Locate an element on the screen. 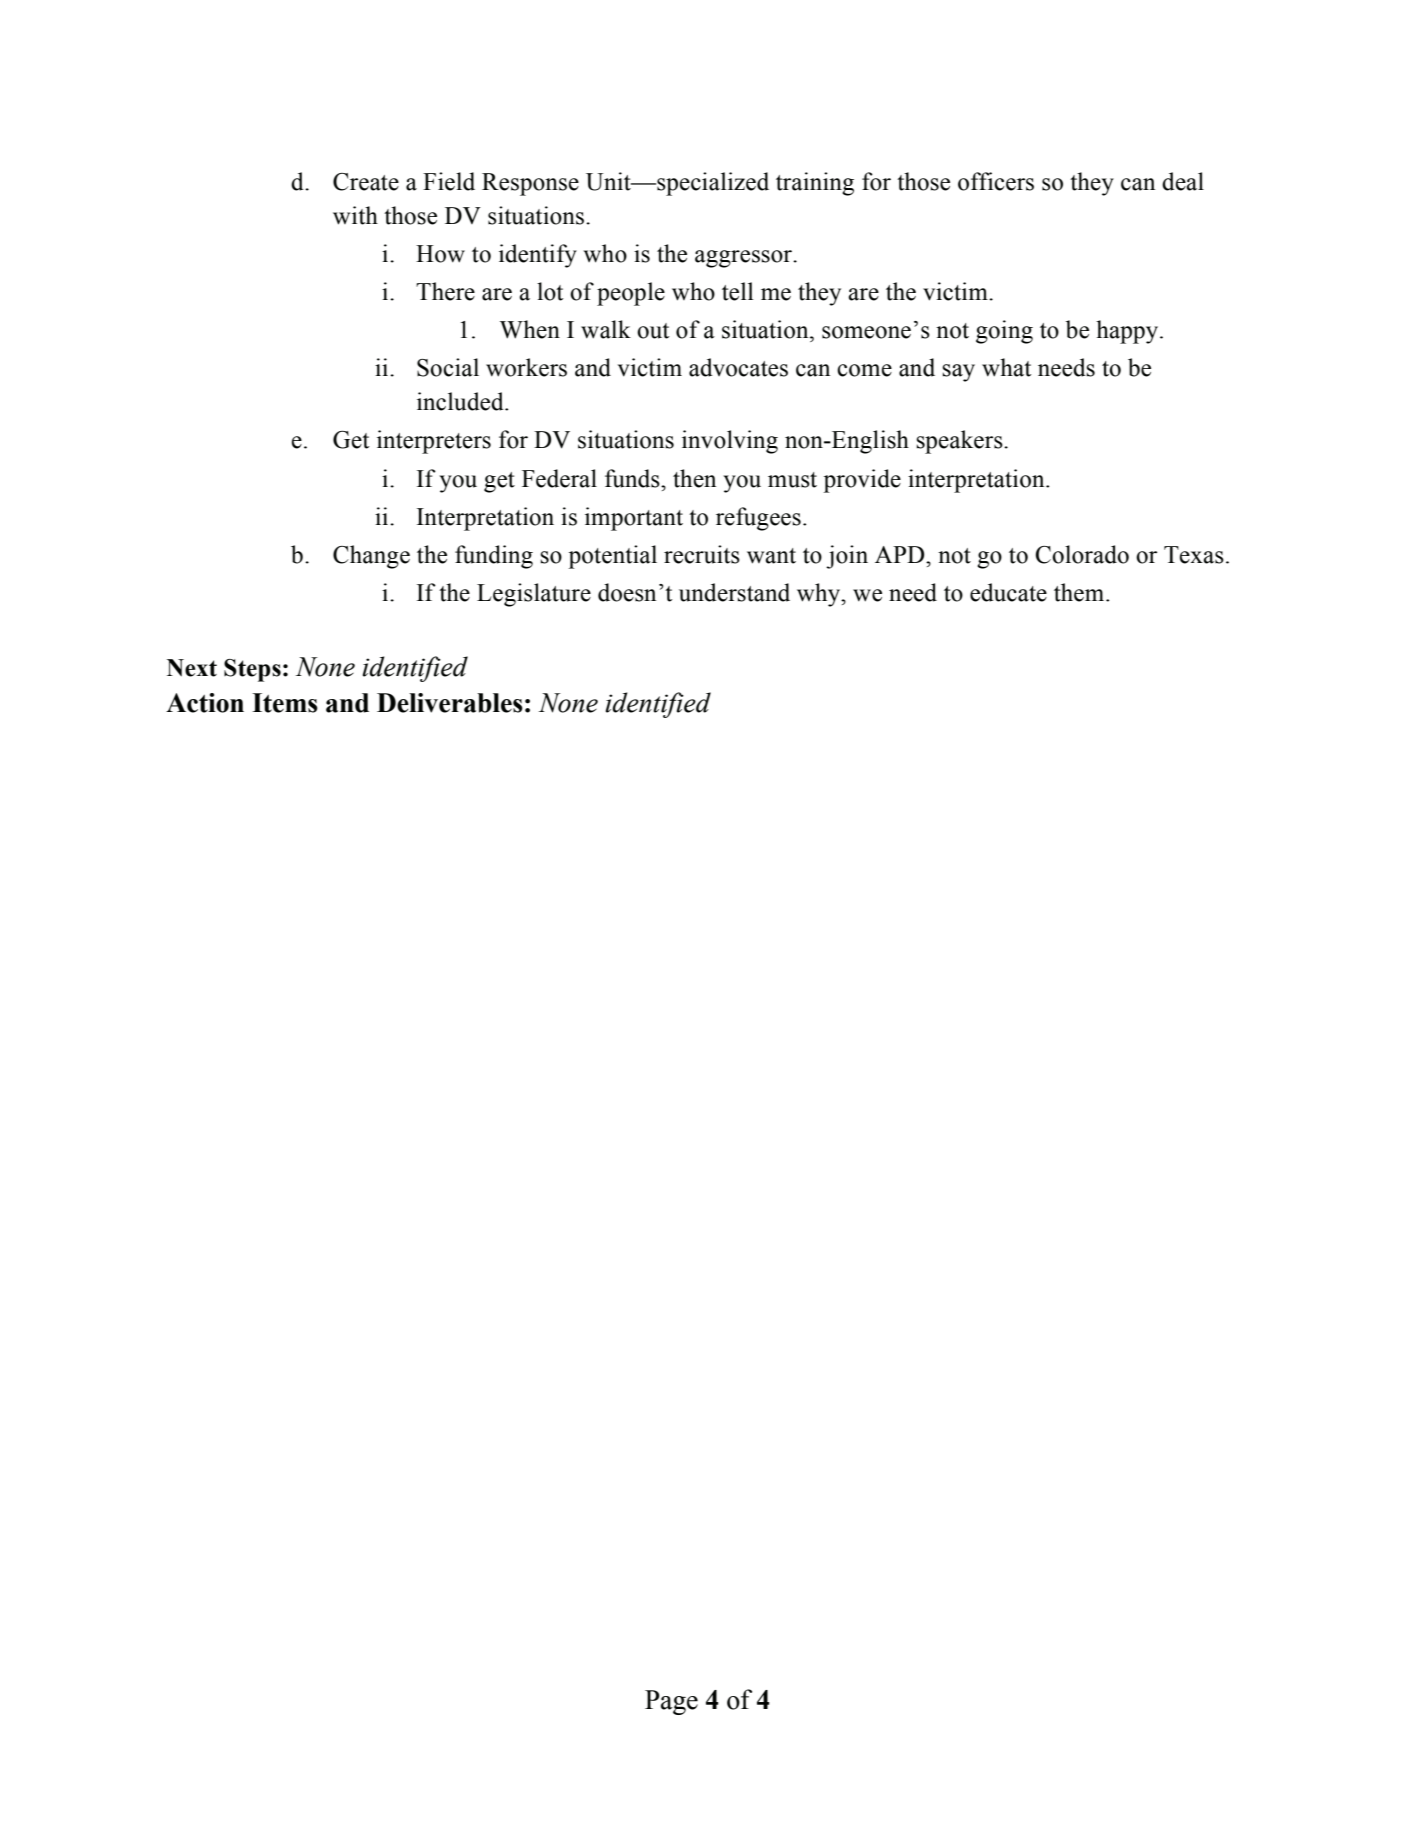  aggressor is located at coordinates (744, 259).
